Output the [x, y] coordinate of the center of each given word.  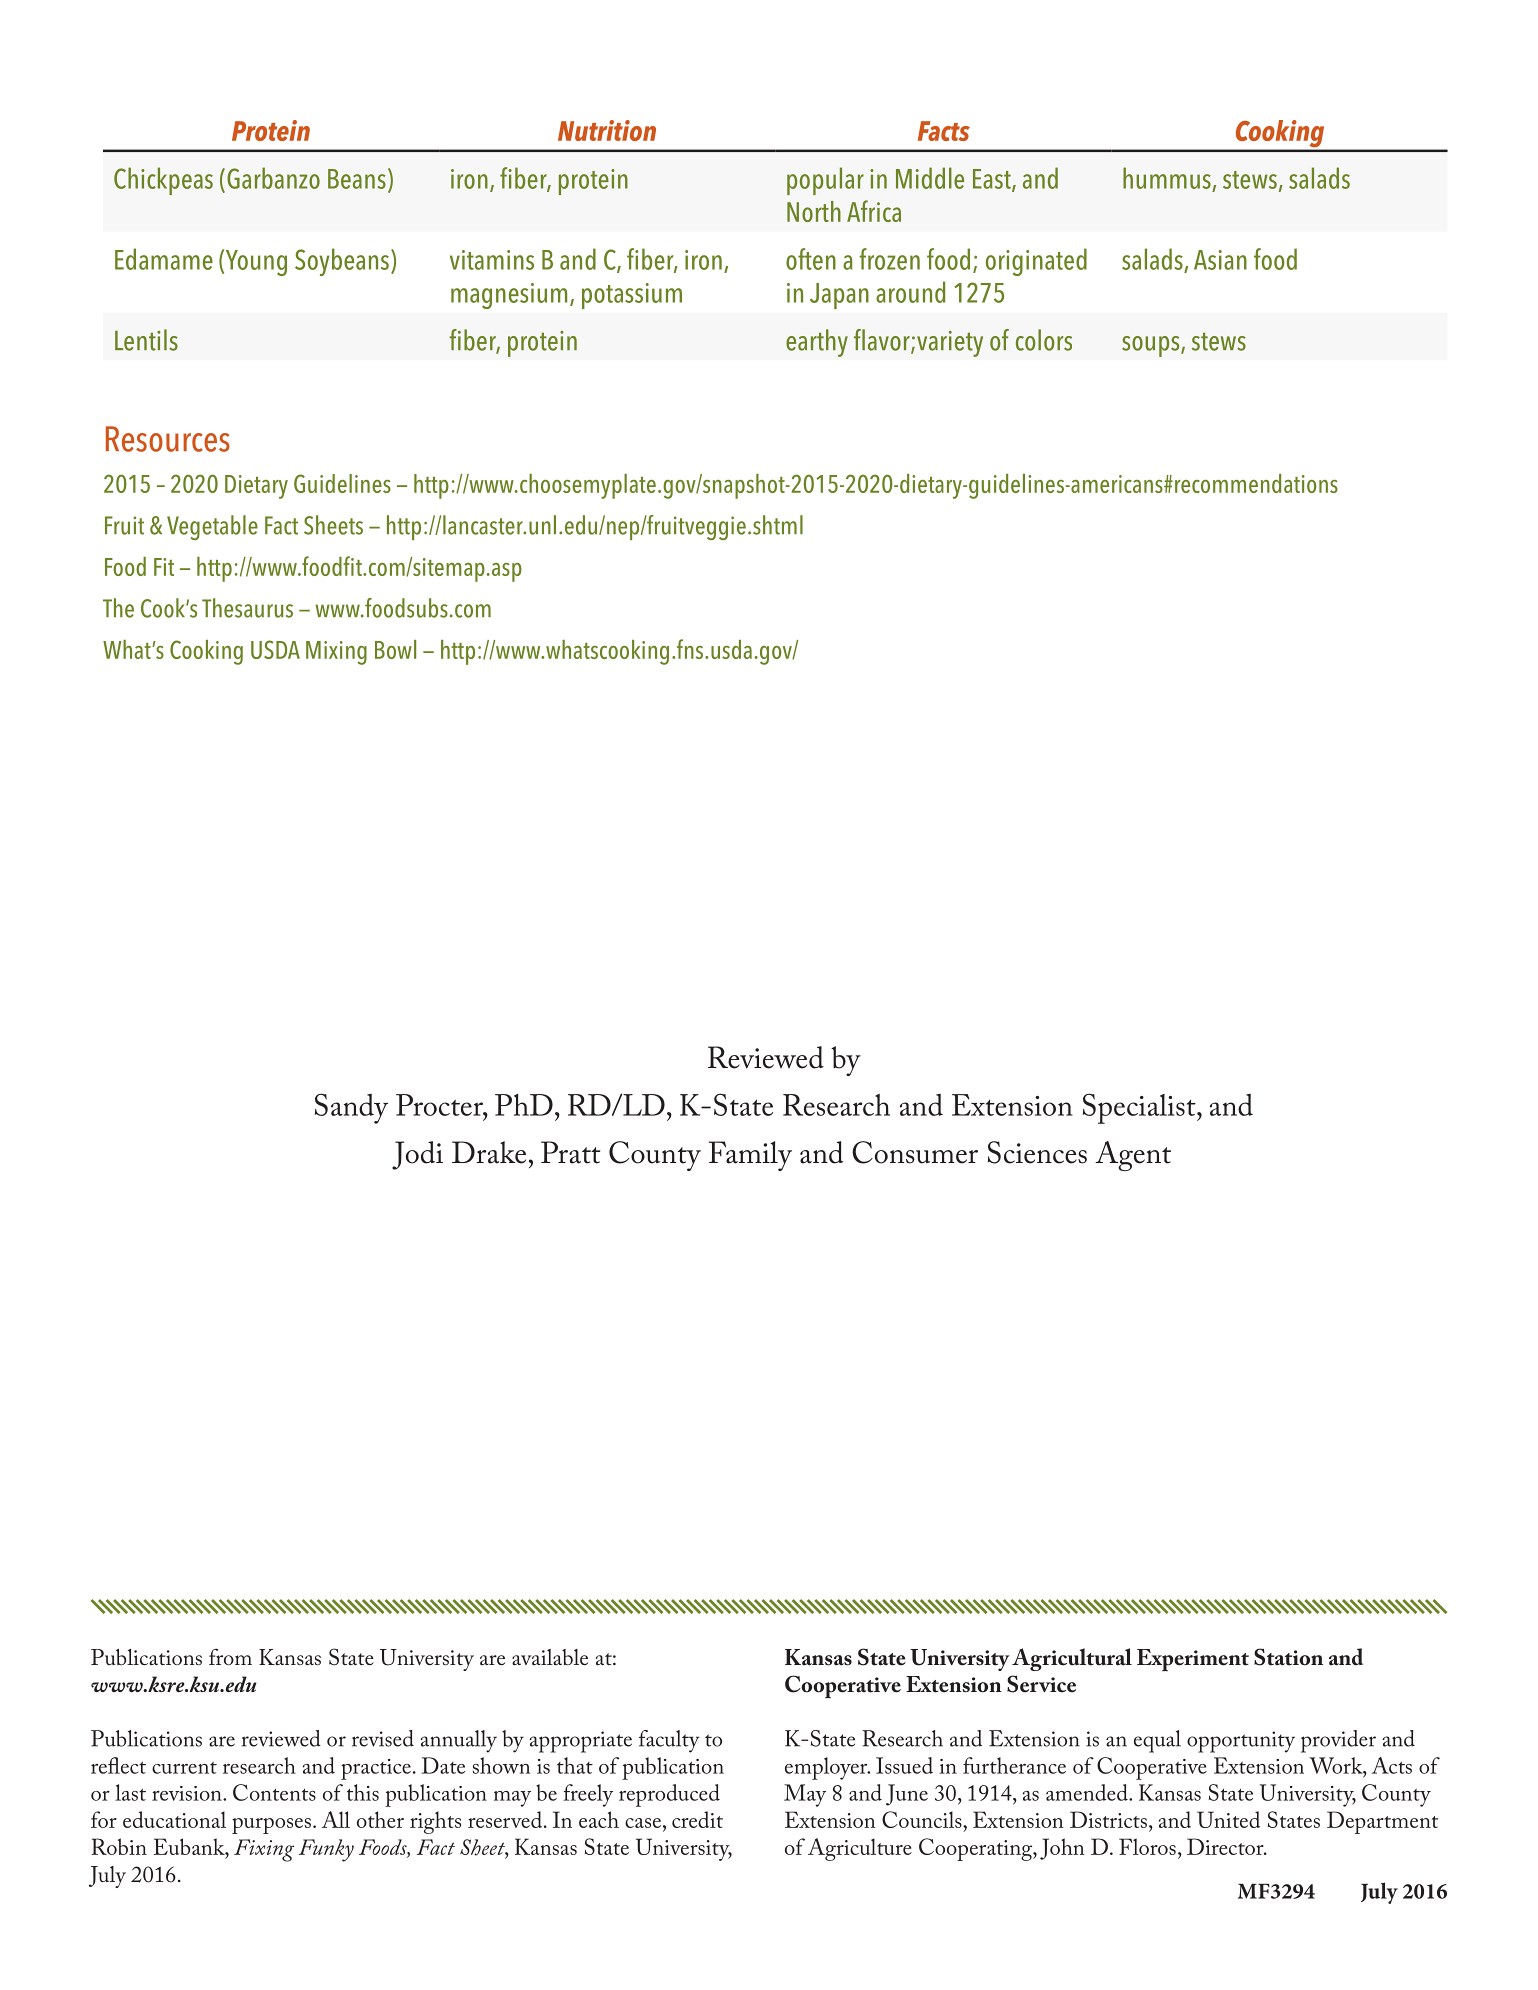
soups [1152, 346]
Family [750, 1156]
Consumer [915, 1152]
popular [825, 181]
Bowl [395, 649]
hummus [1167, 178]
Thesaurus [247, 608]
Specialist [1140, 1108]
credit [697, 1819]
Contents [274, 1792]
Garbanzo [273, 178]
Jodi [417, 1155]
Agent [1133, 1156]
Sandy [351, 1108]
